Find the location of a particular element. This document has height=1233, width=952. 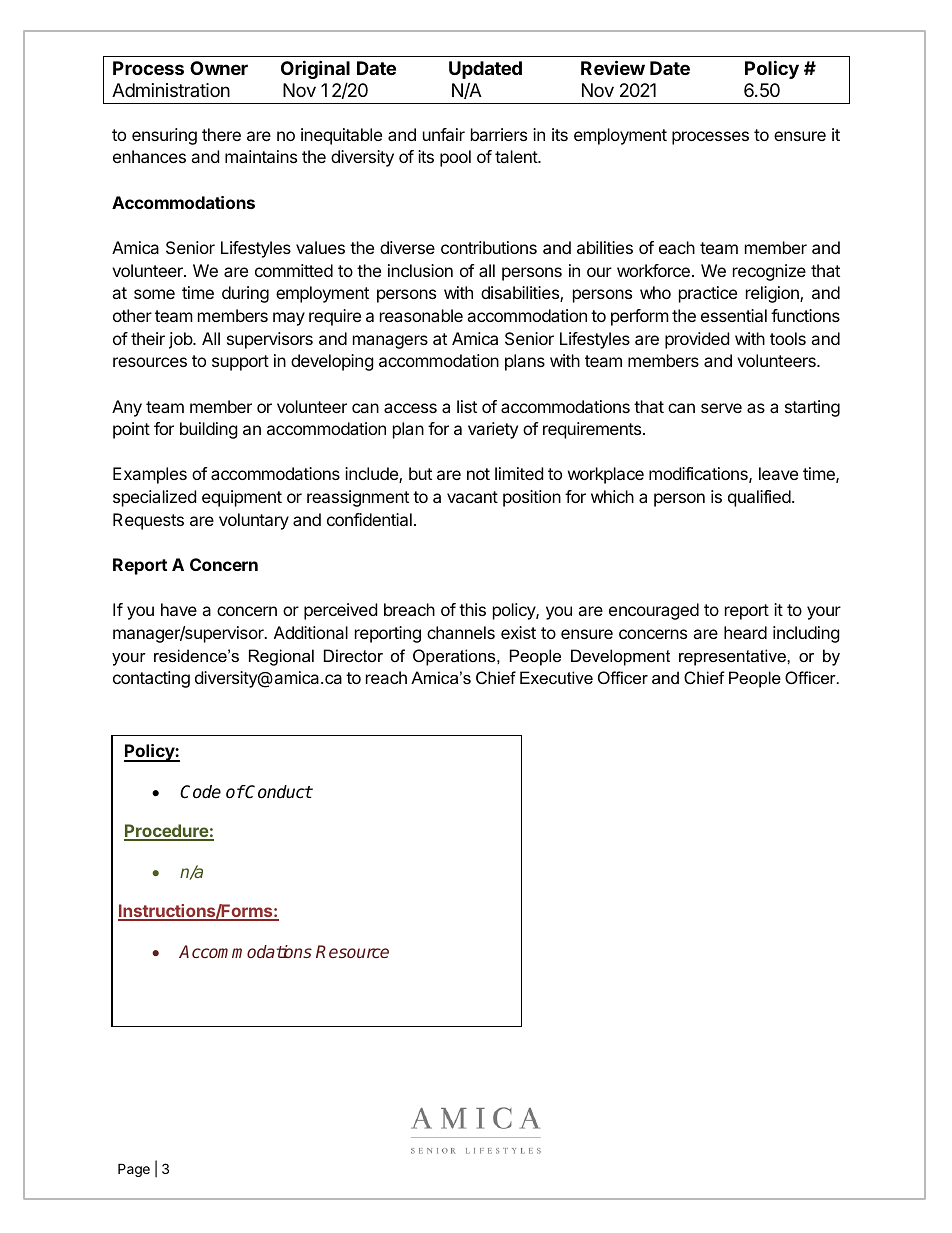

heard is located at coordinates (745, 632).
